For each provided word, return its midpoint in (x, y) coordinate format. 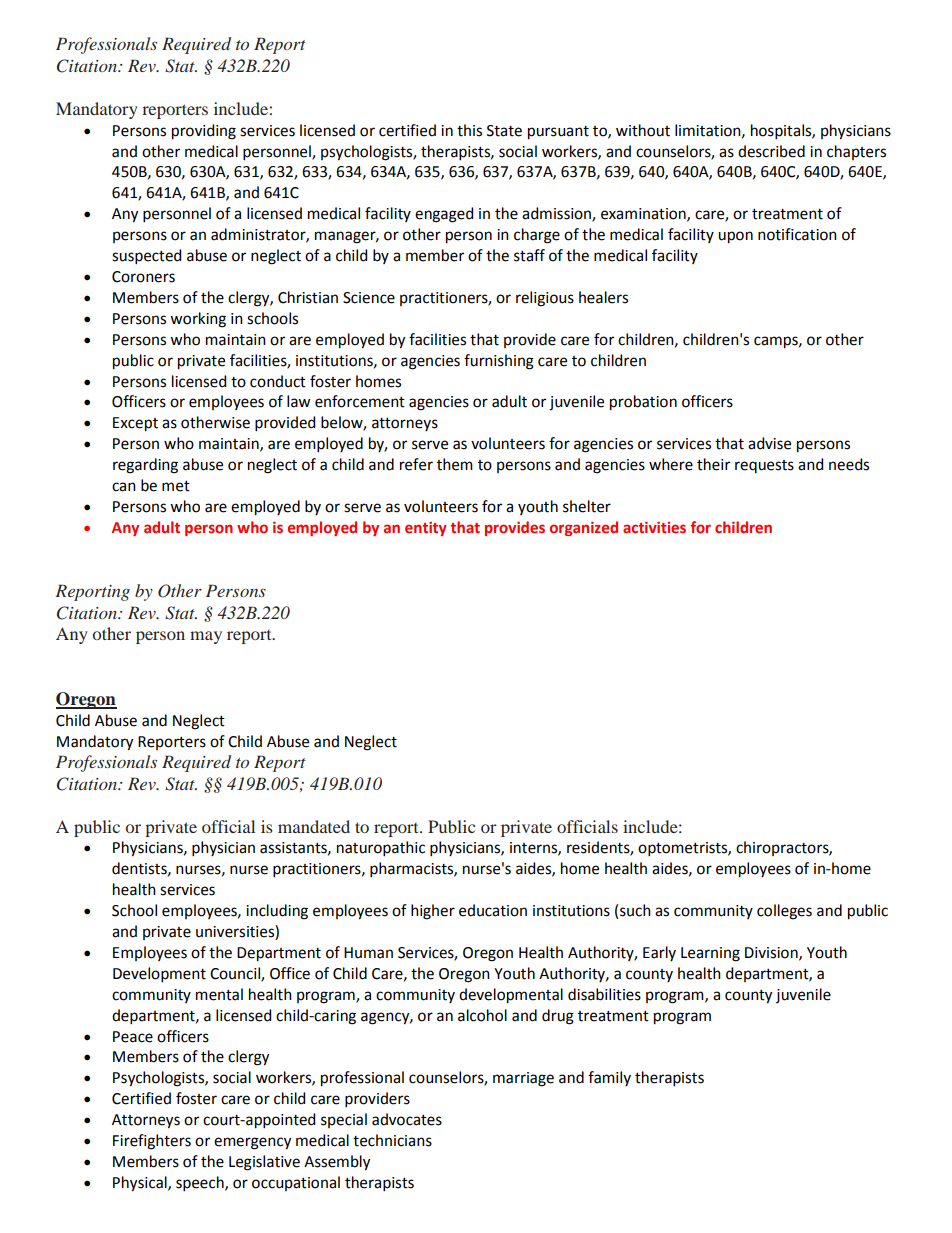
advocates (407, 1119)
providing (204, 132)
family (609, 1078)
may (206, 637)
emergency (252, 1143)
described (771, 151)
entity (426, 529)
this (469, 130)
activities (654, 527)
